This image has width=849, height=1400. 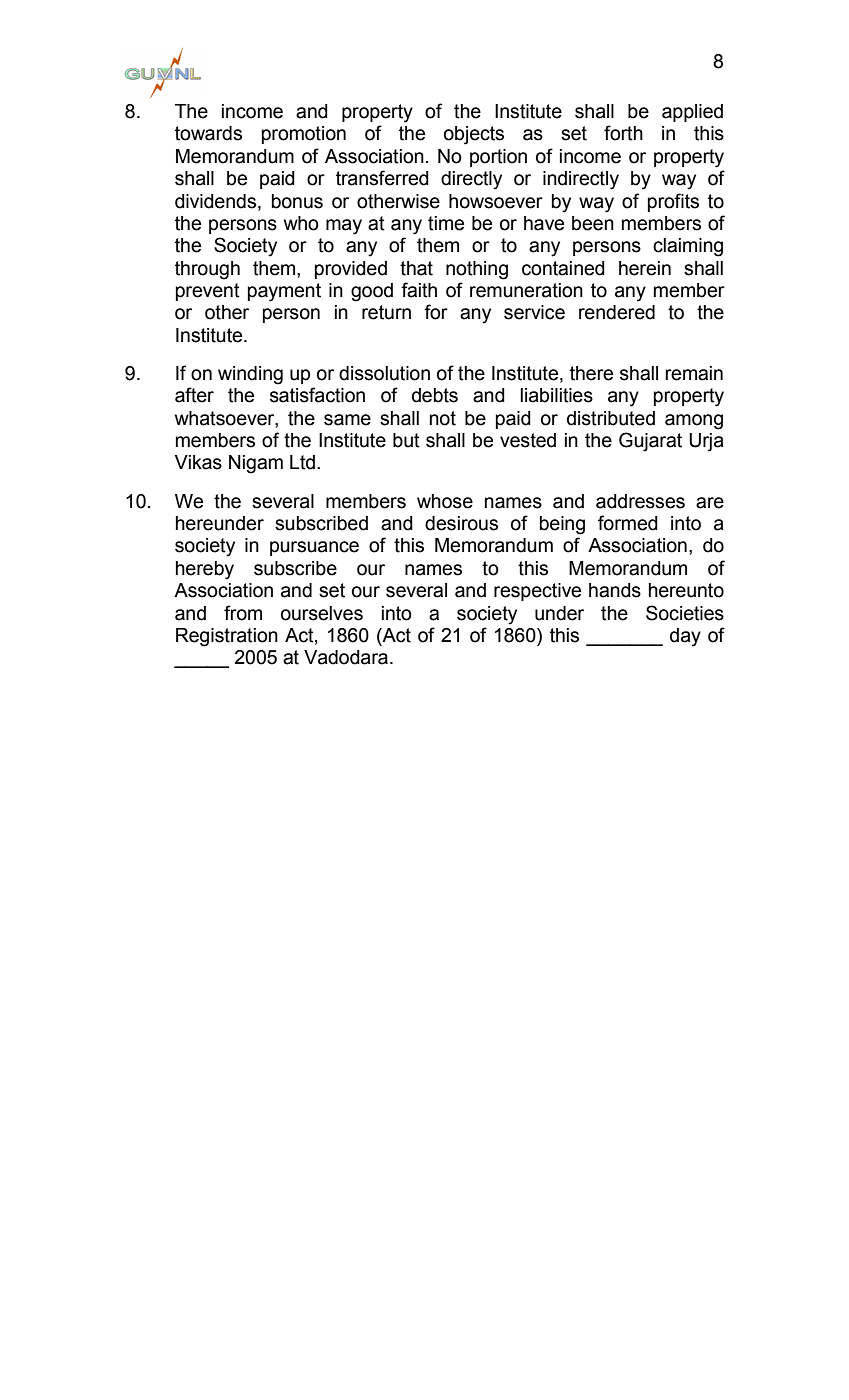 I want to click on Societies, so click(x=685, y=613).
